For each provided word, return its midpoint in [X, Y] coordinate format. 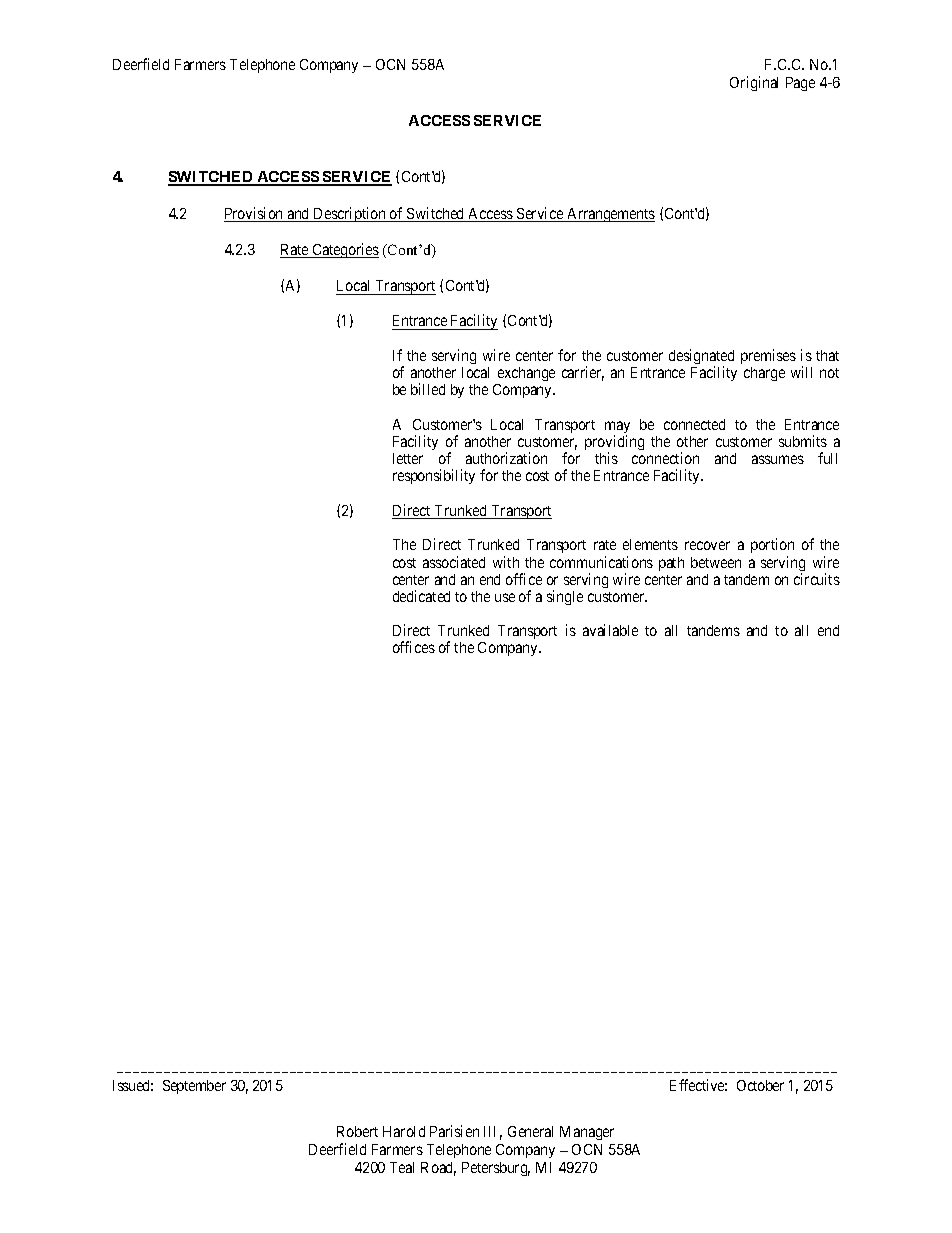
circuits [817, 579]
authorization [506, 458]
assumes [778, 459]
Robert [357, 1131]
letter [408, 458]
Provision [255, 214]
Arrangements [610, 215]
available [610, 630]
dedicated [421, 596]
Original [754, 83]
